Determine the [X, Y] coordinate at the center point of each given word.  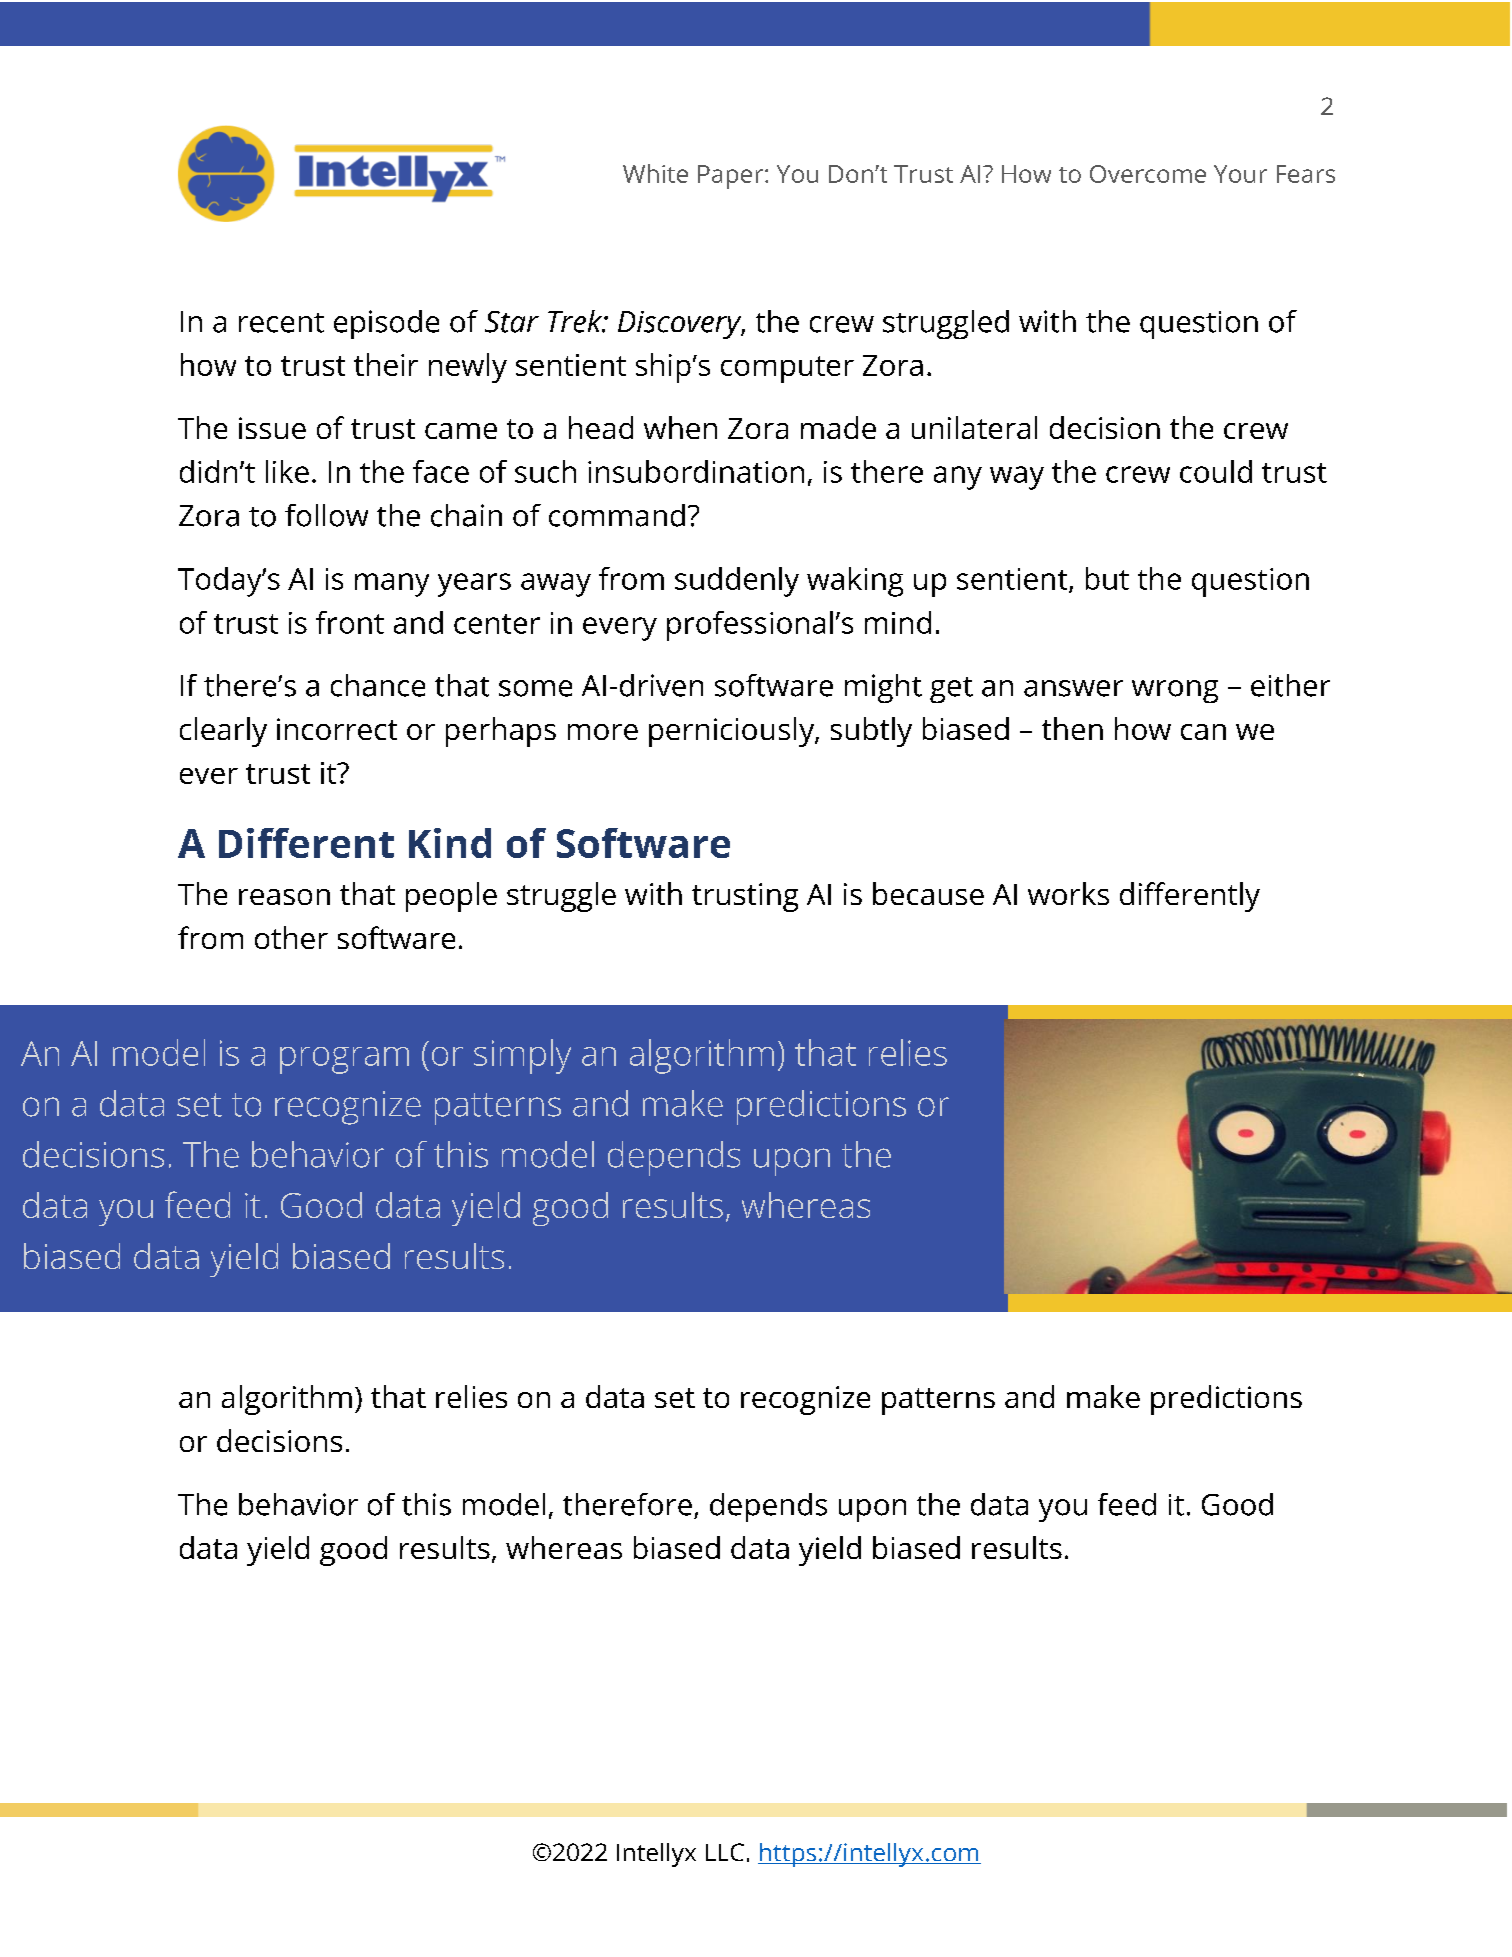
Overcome [1148, 174]
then [1072, 728]
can [1203, 732]
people [451, 897]
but [1107, 578]
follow [326, 515]
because [928, 893]
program [344, 1060]
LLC [725, 1852]
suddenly [737, 582]
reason [284, 897]
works [1068, 893]
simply [522, 1056]
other [291, 937]
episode [386, 324]
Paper [732, 177]
